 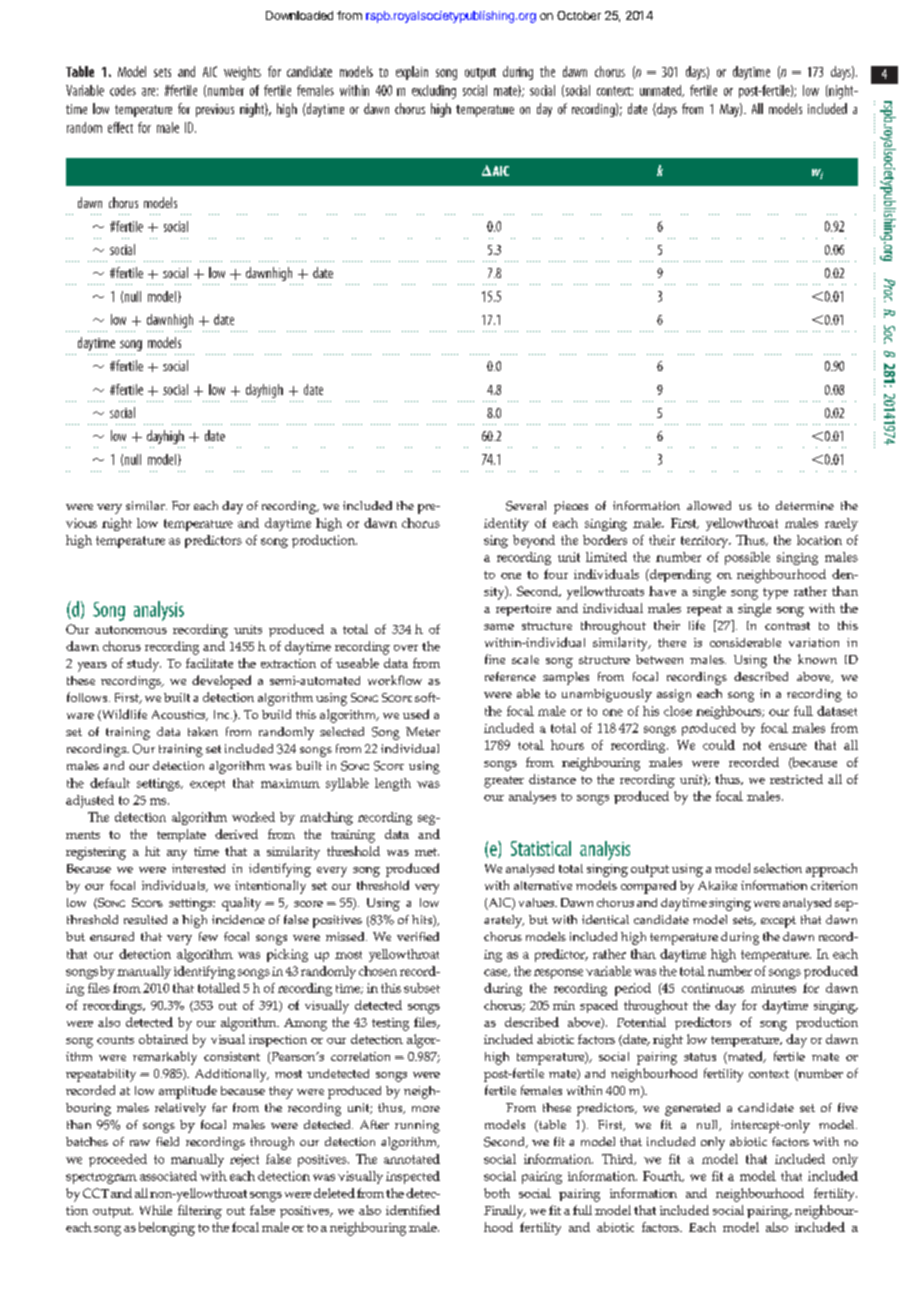 What do you see at coordinates (499, 627) in the image?
I see `same` at bounding box center [499, 627].
